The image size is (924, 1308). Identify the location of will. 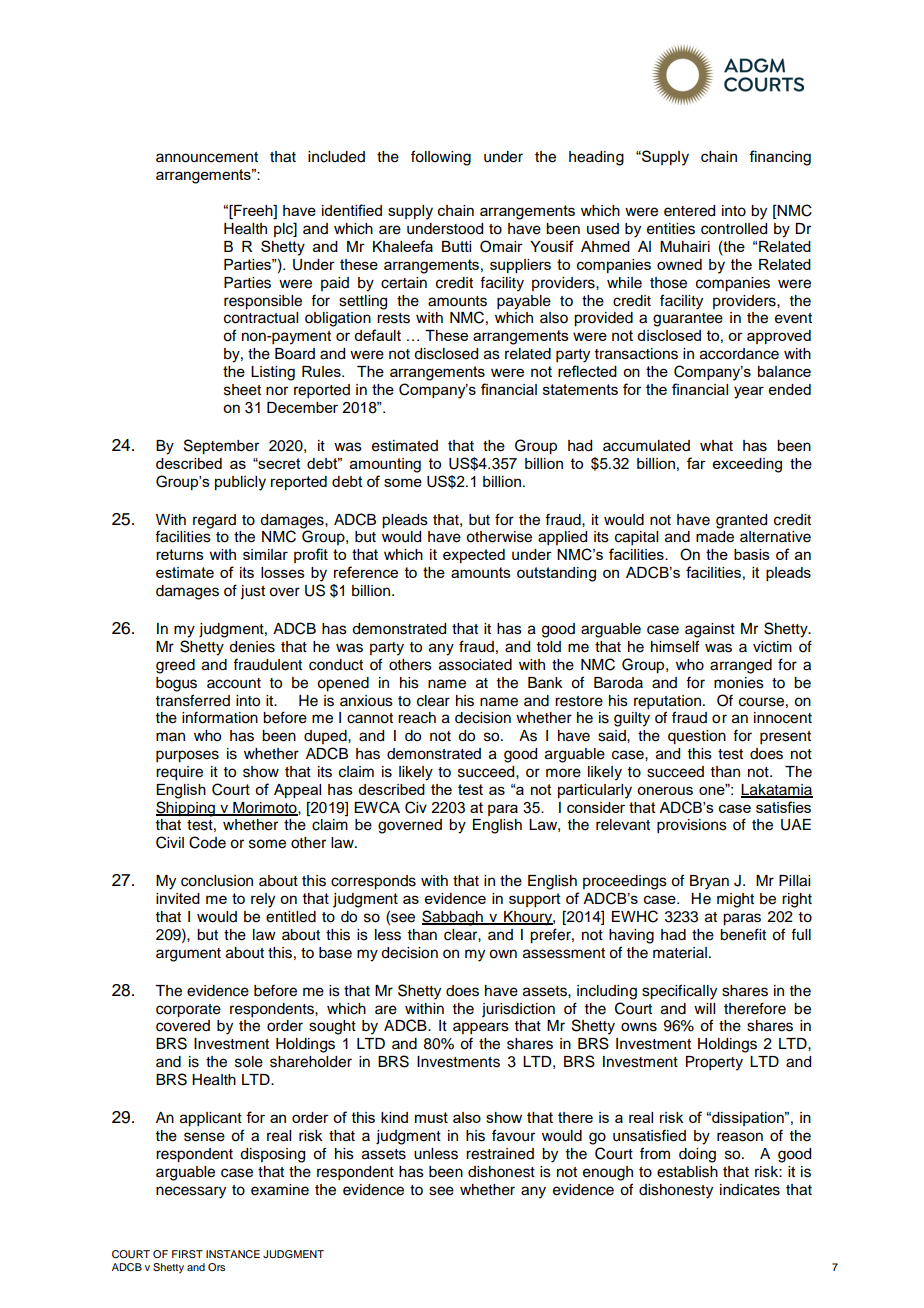
(704, 1008).
